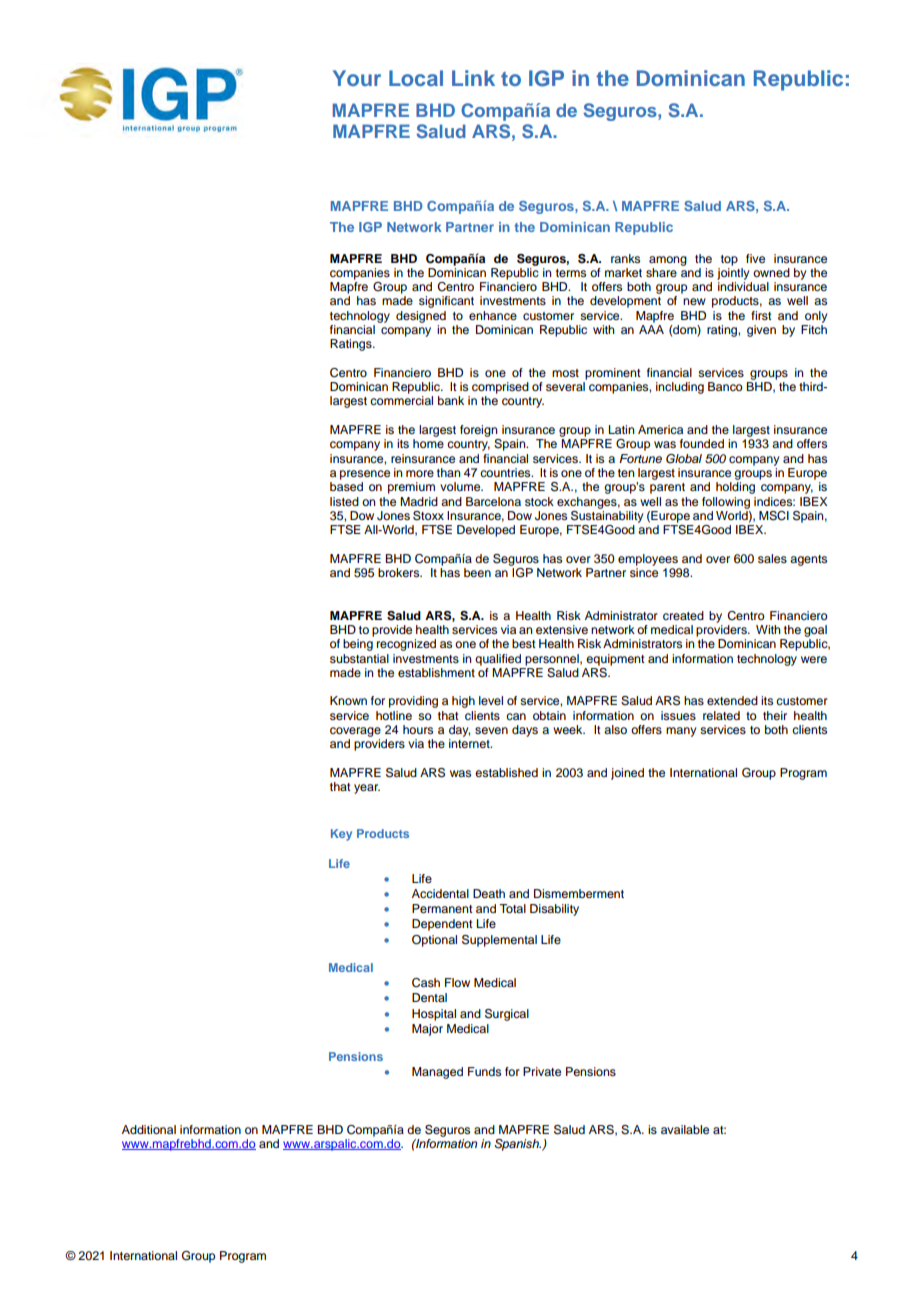 Image resolution: width=924 pixels, height=1307 pixels. What do you see at coordinates (346, 486) in the document?
I see `based` at bounding box center [346, 486].
